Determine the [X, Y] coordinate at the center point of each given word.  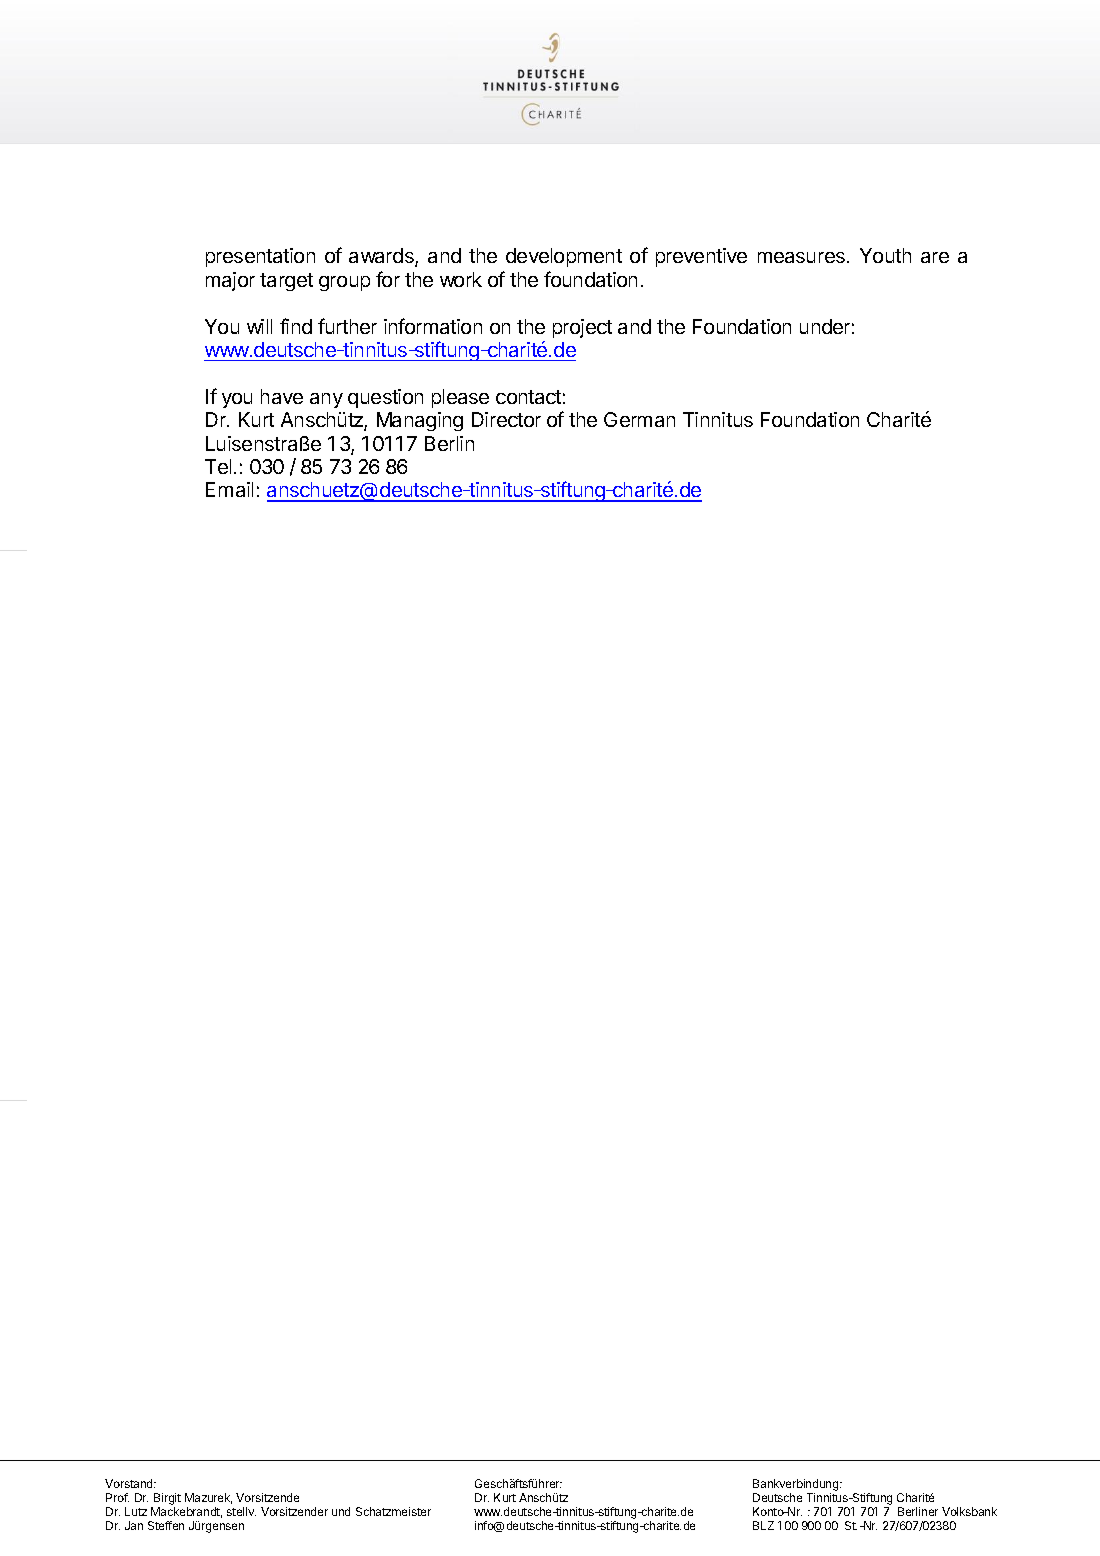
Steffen [166, 1525]
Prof [117, 1497]
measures [801, 257]
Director [506, 419]
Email [229, 489]
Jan [134, 1525]
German [639, 419]
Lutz [136, 1511]
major [230, 281]
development [564, 257]
